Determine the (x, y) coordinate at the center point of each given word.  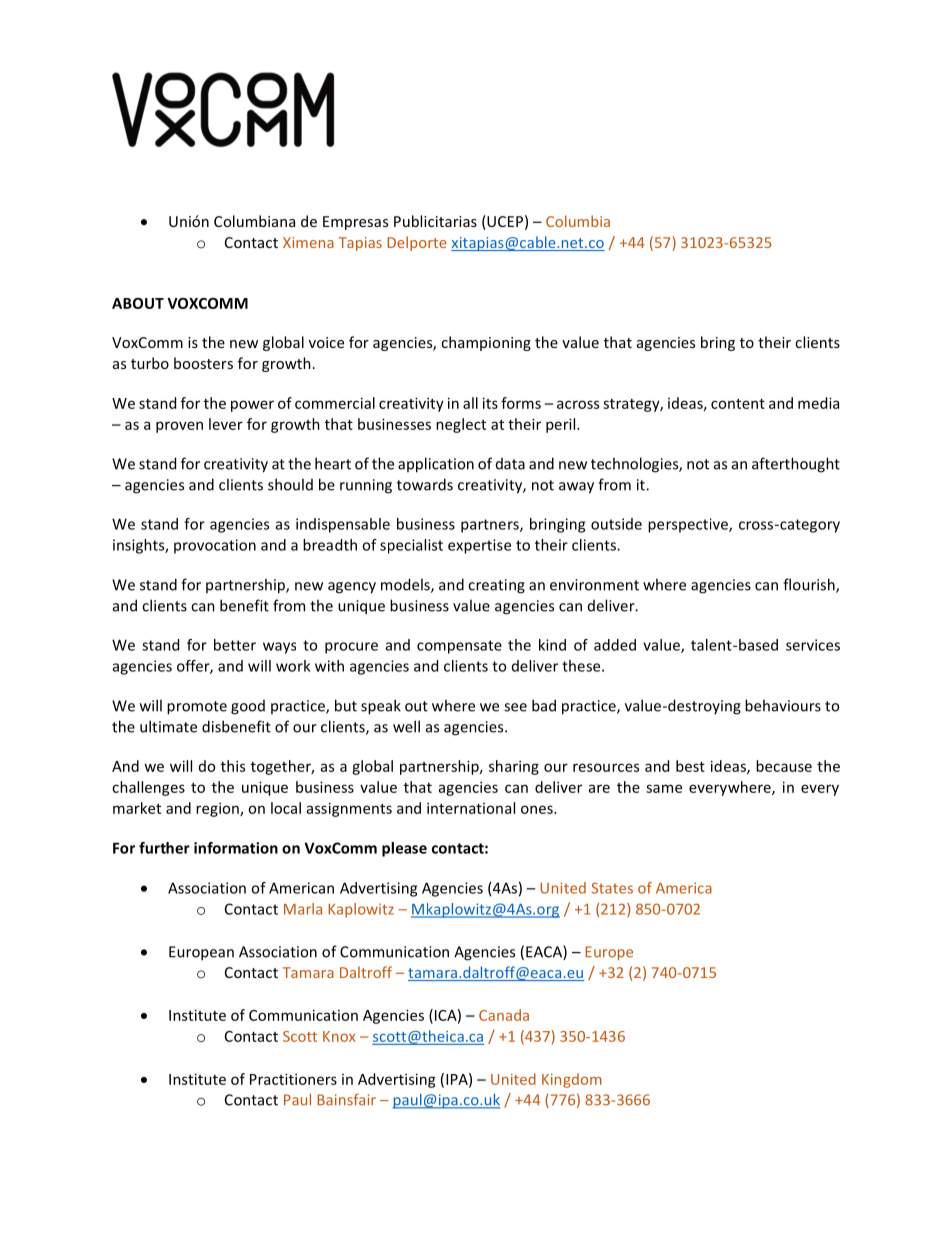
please (404, 849)
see (515, 707)
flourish (810, 585)
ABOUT (138, 303)
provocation (215, 546)
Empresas (355, 223)
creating (496, 586)
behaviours (783, 705)
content (738, 404)
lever (226, 424)
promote (197, 708)
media (818, 403)
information (236, 848)
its (490, 403)
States (612, 888)
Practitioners (293, 1079)
